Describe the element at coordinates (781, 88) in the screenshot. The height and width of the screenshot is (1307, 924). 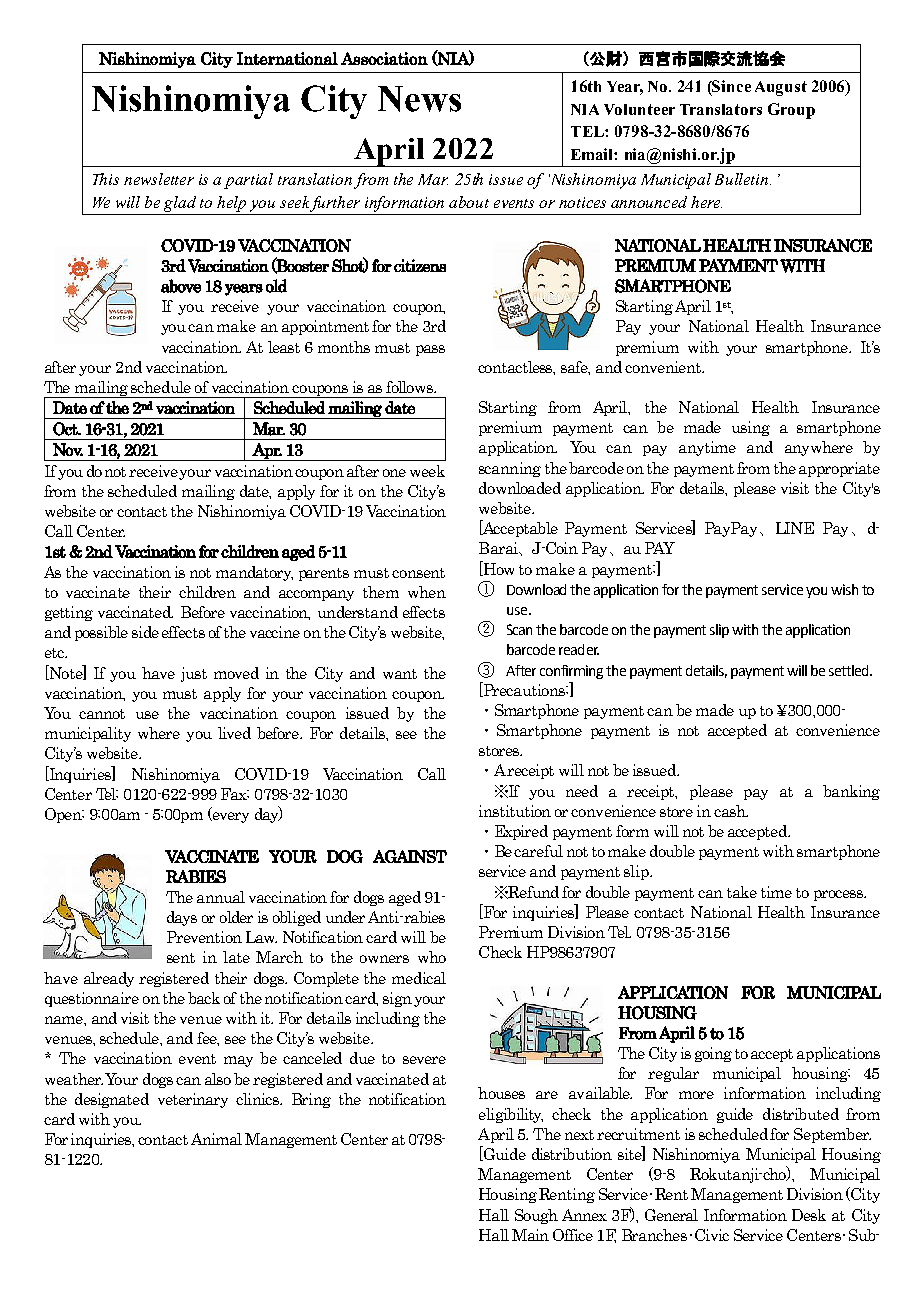
I see `August` at that location.
